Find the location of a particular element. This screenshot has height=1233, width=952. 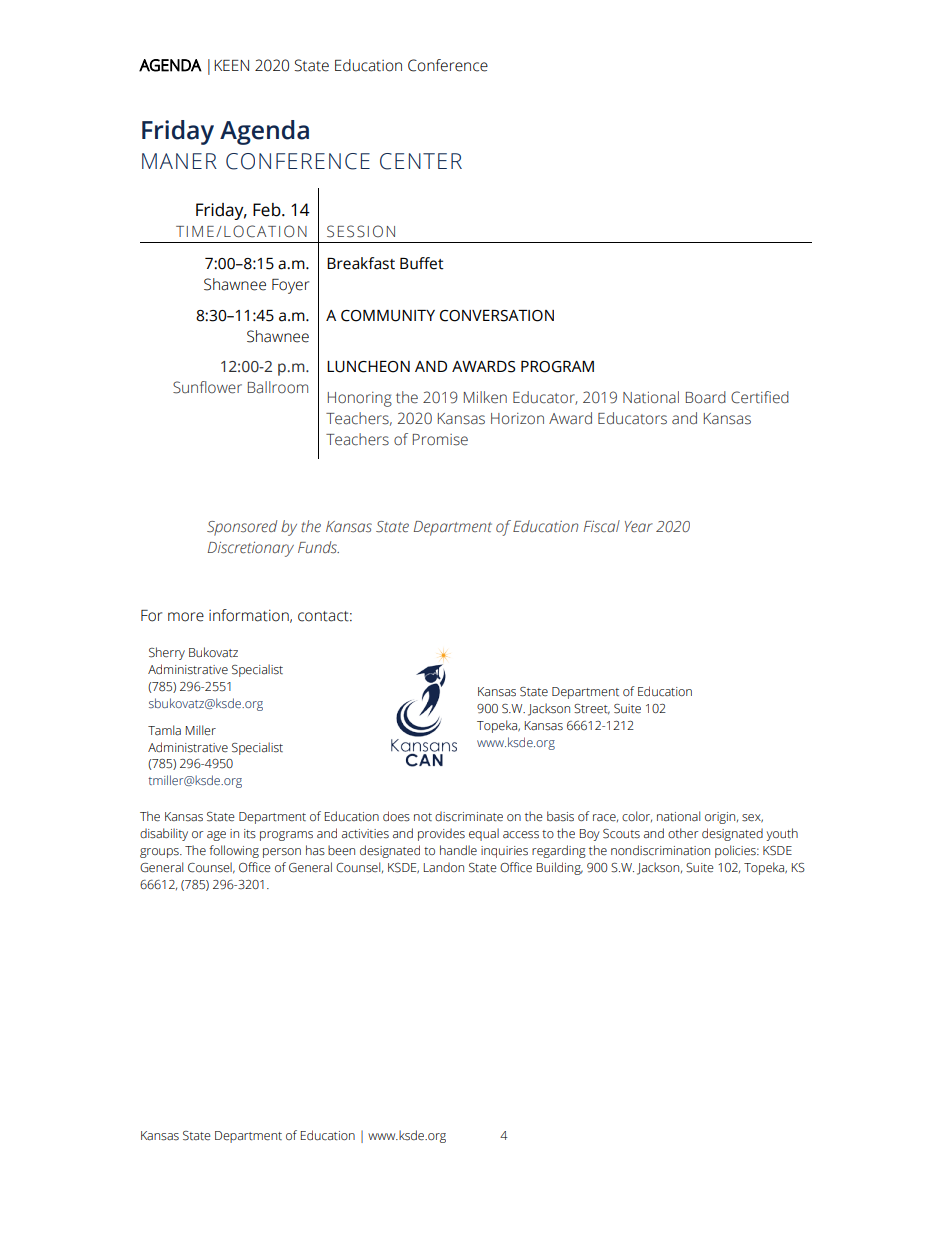

KEEN is located at coordinates (231, 65).
